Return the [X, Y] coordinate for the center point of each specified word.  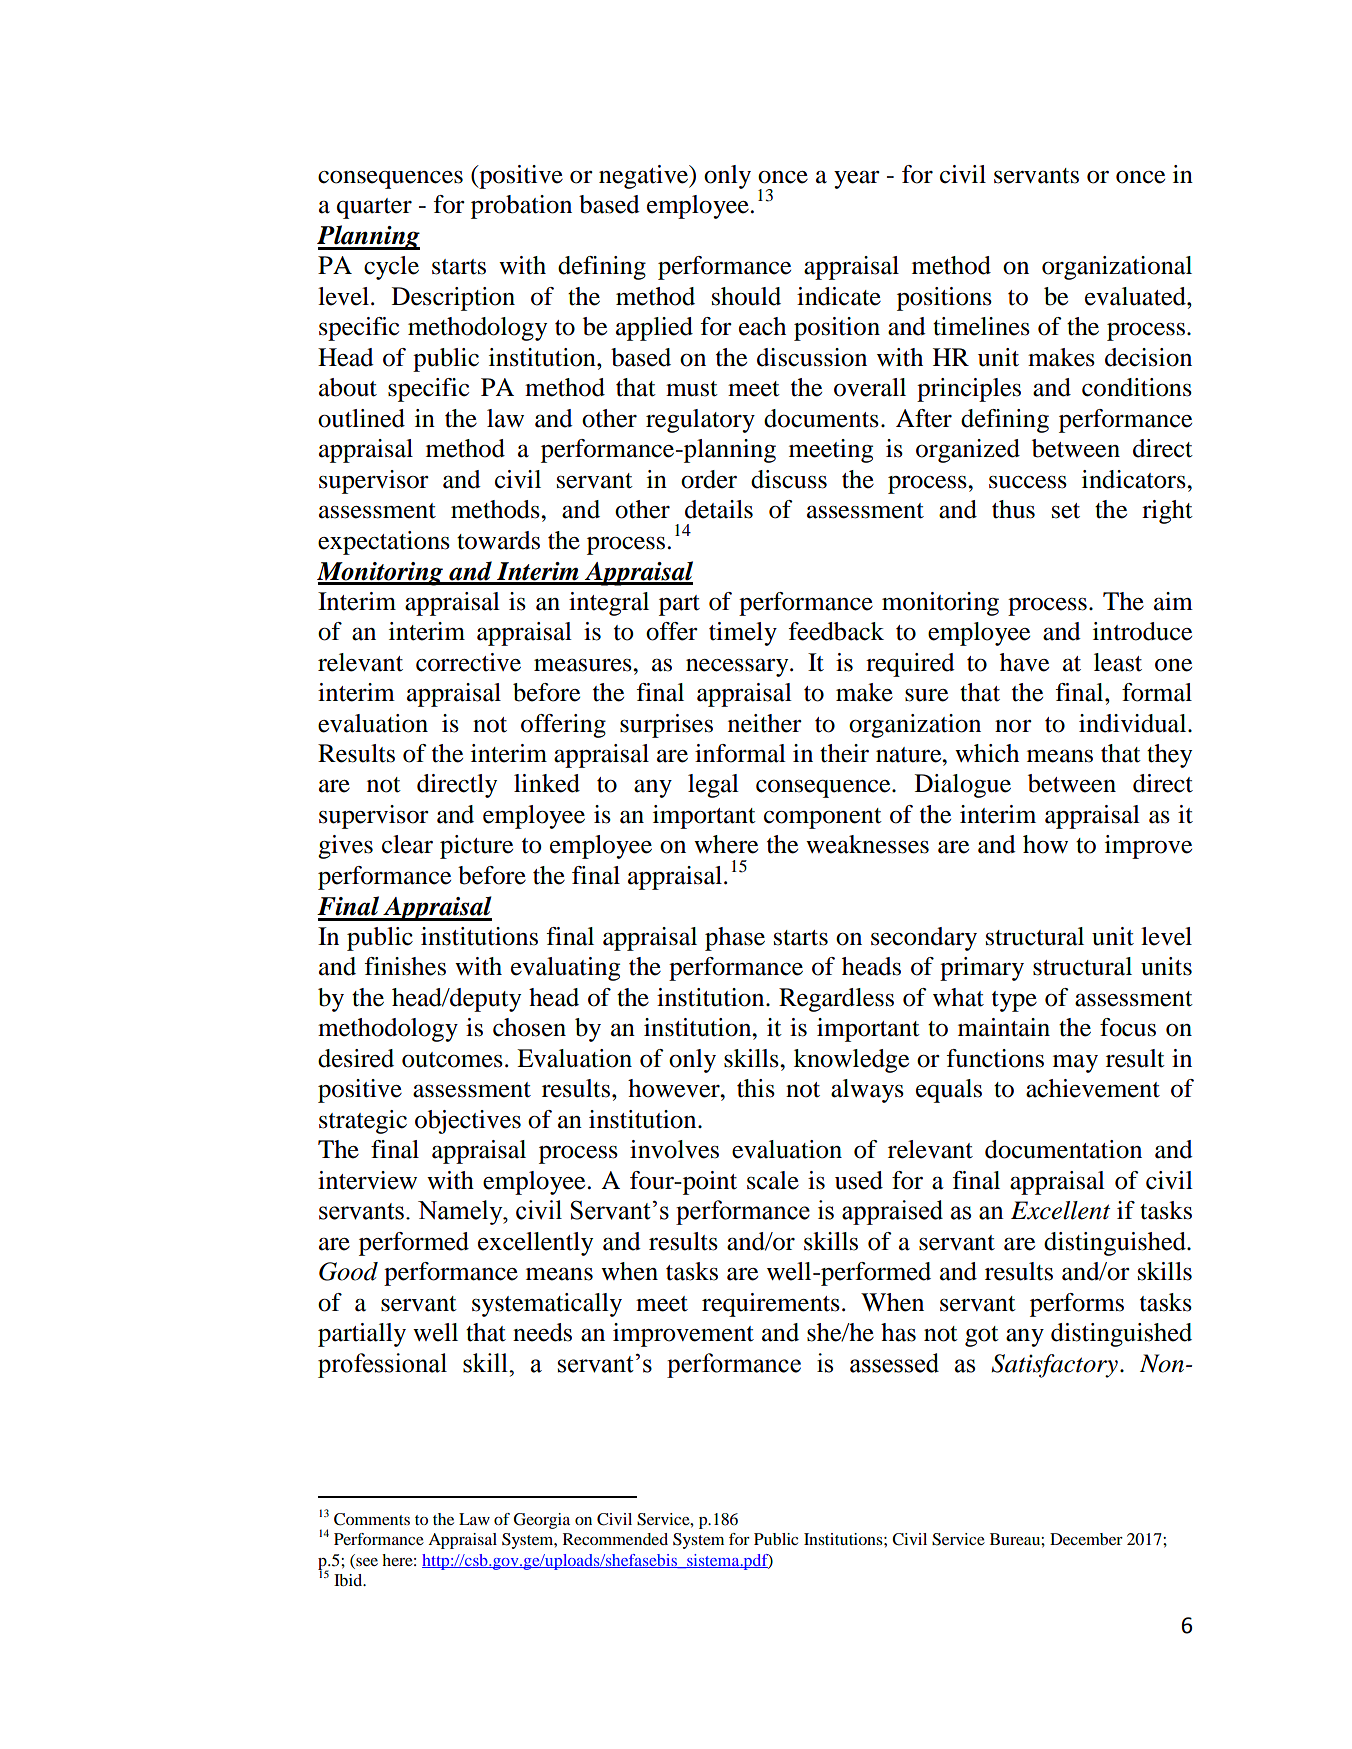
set [1066, 511]
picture [476, 847]
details [719, 509]
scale [773, 1180]
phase [735, 939]
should [746, 296]
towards [498, 540]
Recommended [615, 1539]
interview [367, 1180]
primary [982, 969]
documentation [1063, 1149]
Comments [372, 1519]
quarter [374, 208]
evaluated [1136, 296]
